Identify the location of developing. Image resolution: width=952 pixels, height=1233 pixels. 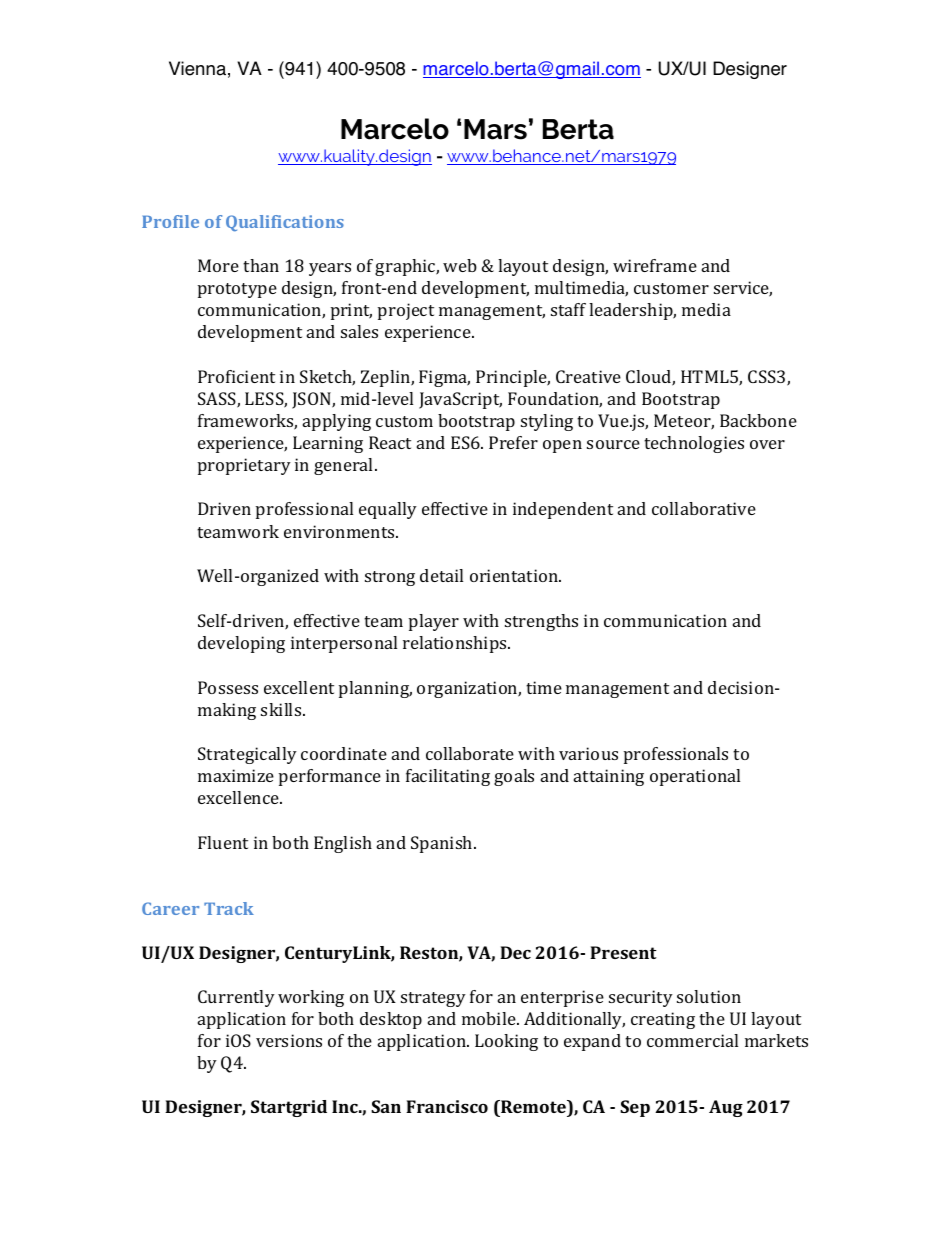
(241, 644).
